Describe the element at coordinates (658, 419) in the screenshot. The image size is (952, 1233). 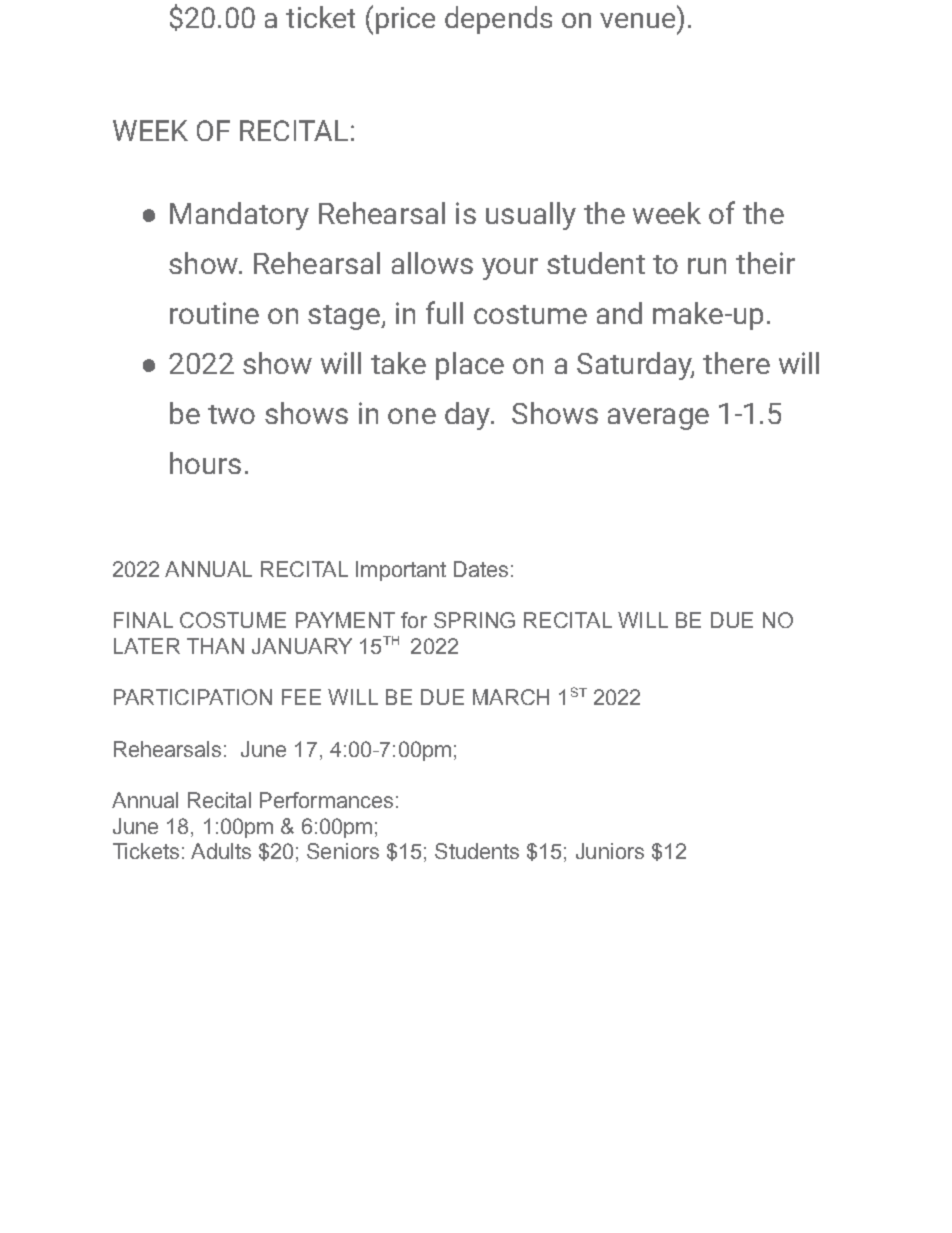
I see `average` at that location.
